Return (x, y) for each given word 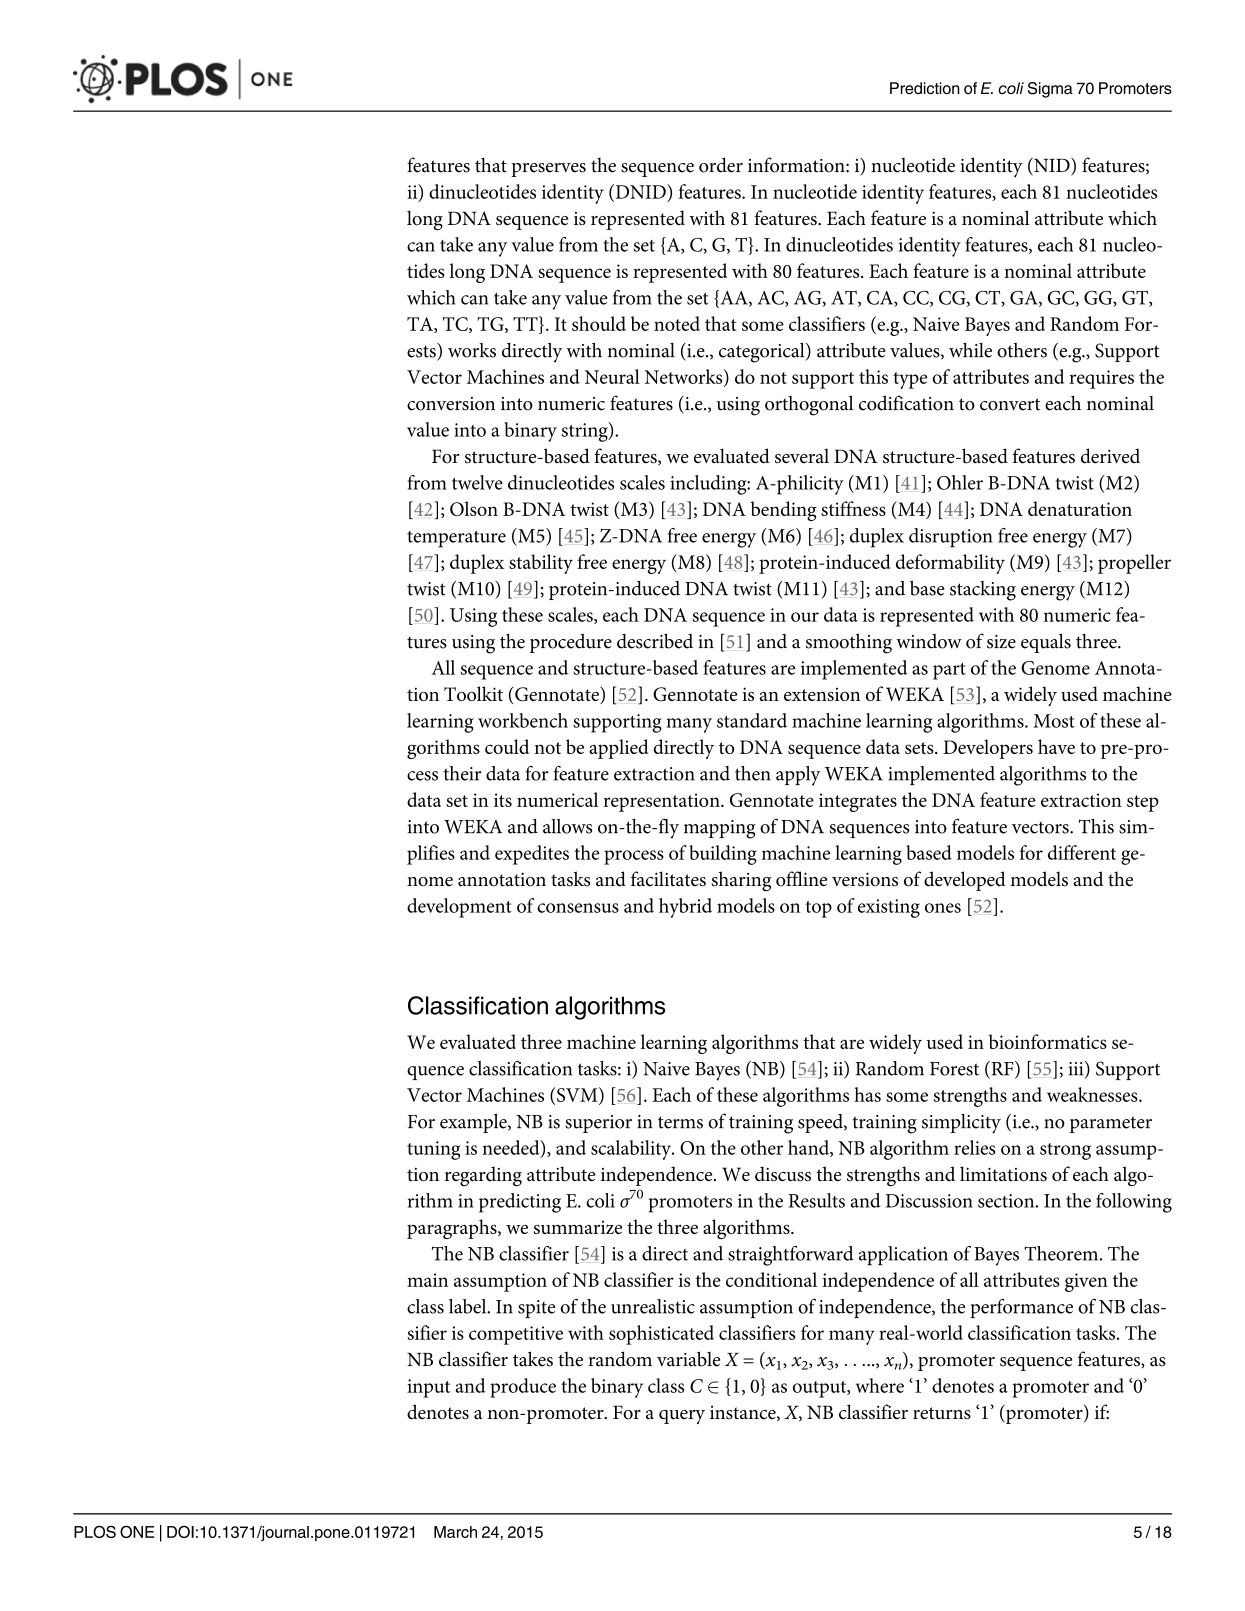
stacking (983, 591)
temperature (456, 539)
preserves (548, 170)
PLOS (95, 1531)
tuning (433, 1150)
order (721, 165)
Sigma (1050, 90)
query (682, 1417)
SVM (578, 1094)
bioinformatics (1048, 1041)
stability (541, 564)
